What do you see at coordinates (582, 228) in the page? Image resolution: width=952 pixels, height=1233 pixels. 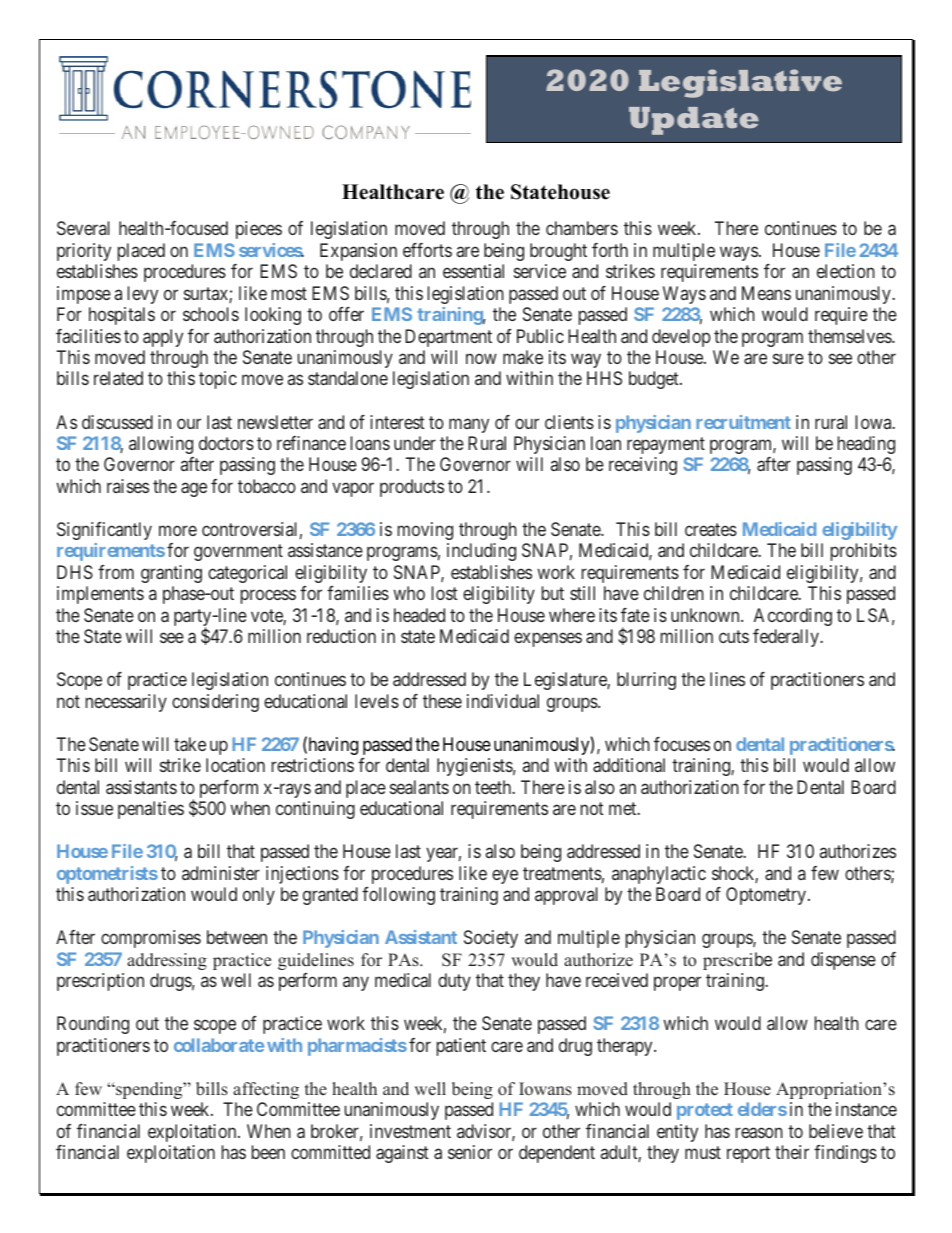 I see `chambers` at bounding box center [582, 228].
